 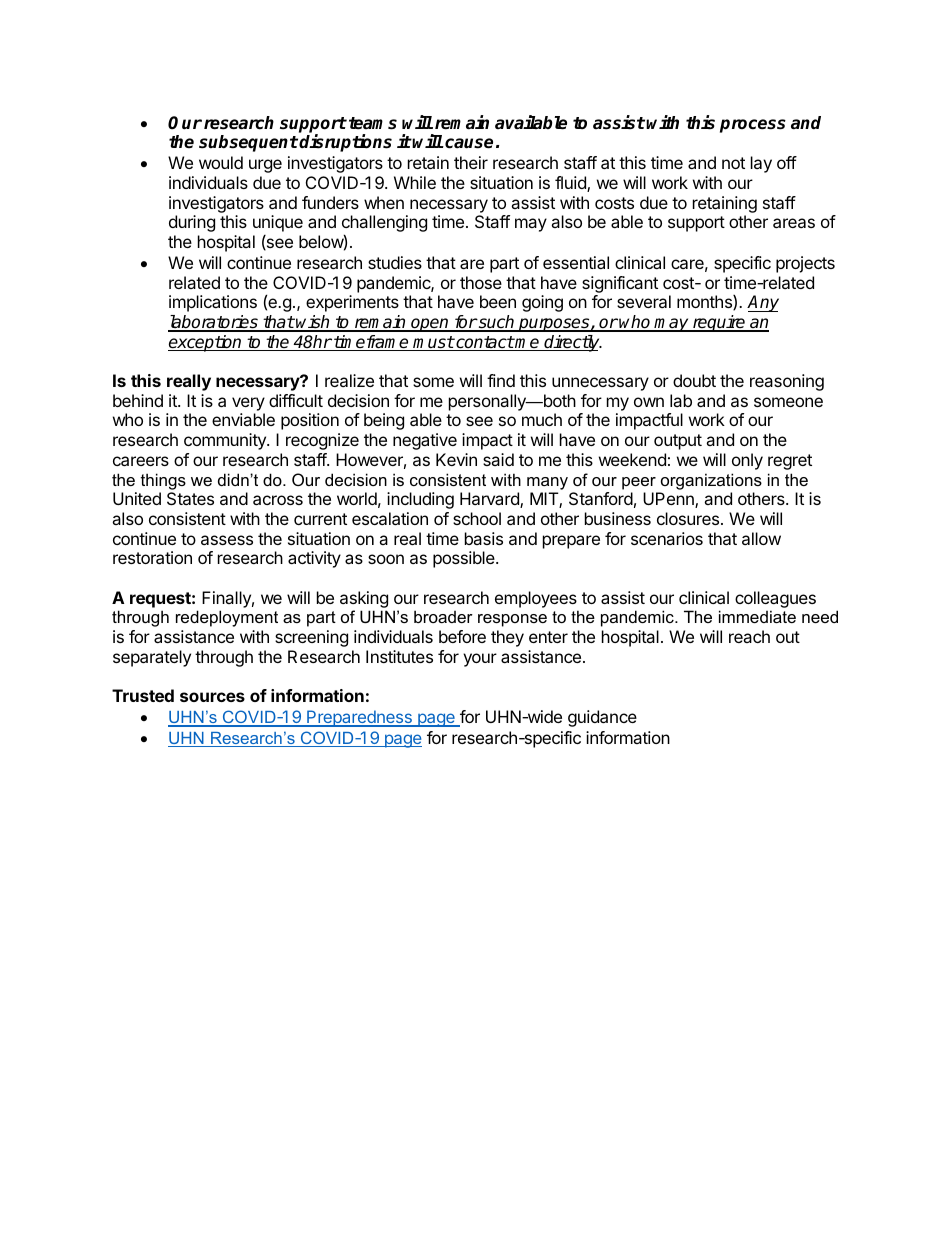 What do you see at coordinates (212, 697) in the page?
I see `sources` at bounding box center [212, 697].
